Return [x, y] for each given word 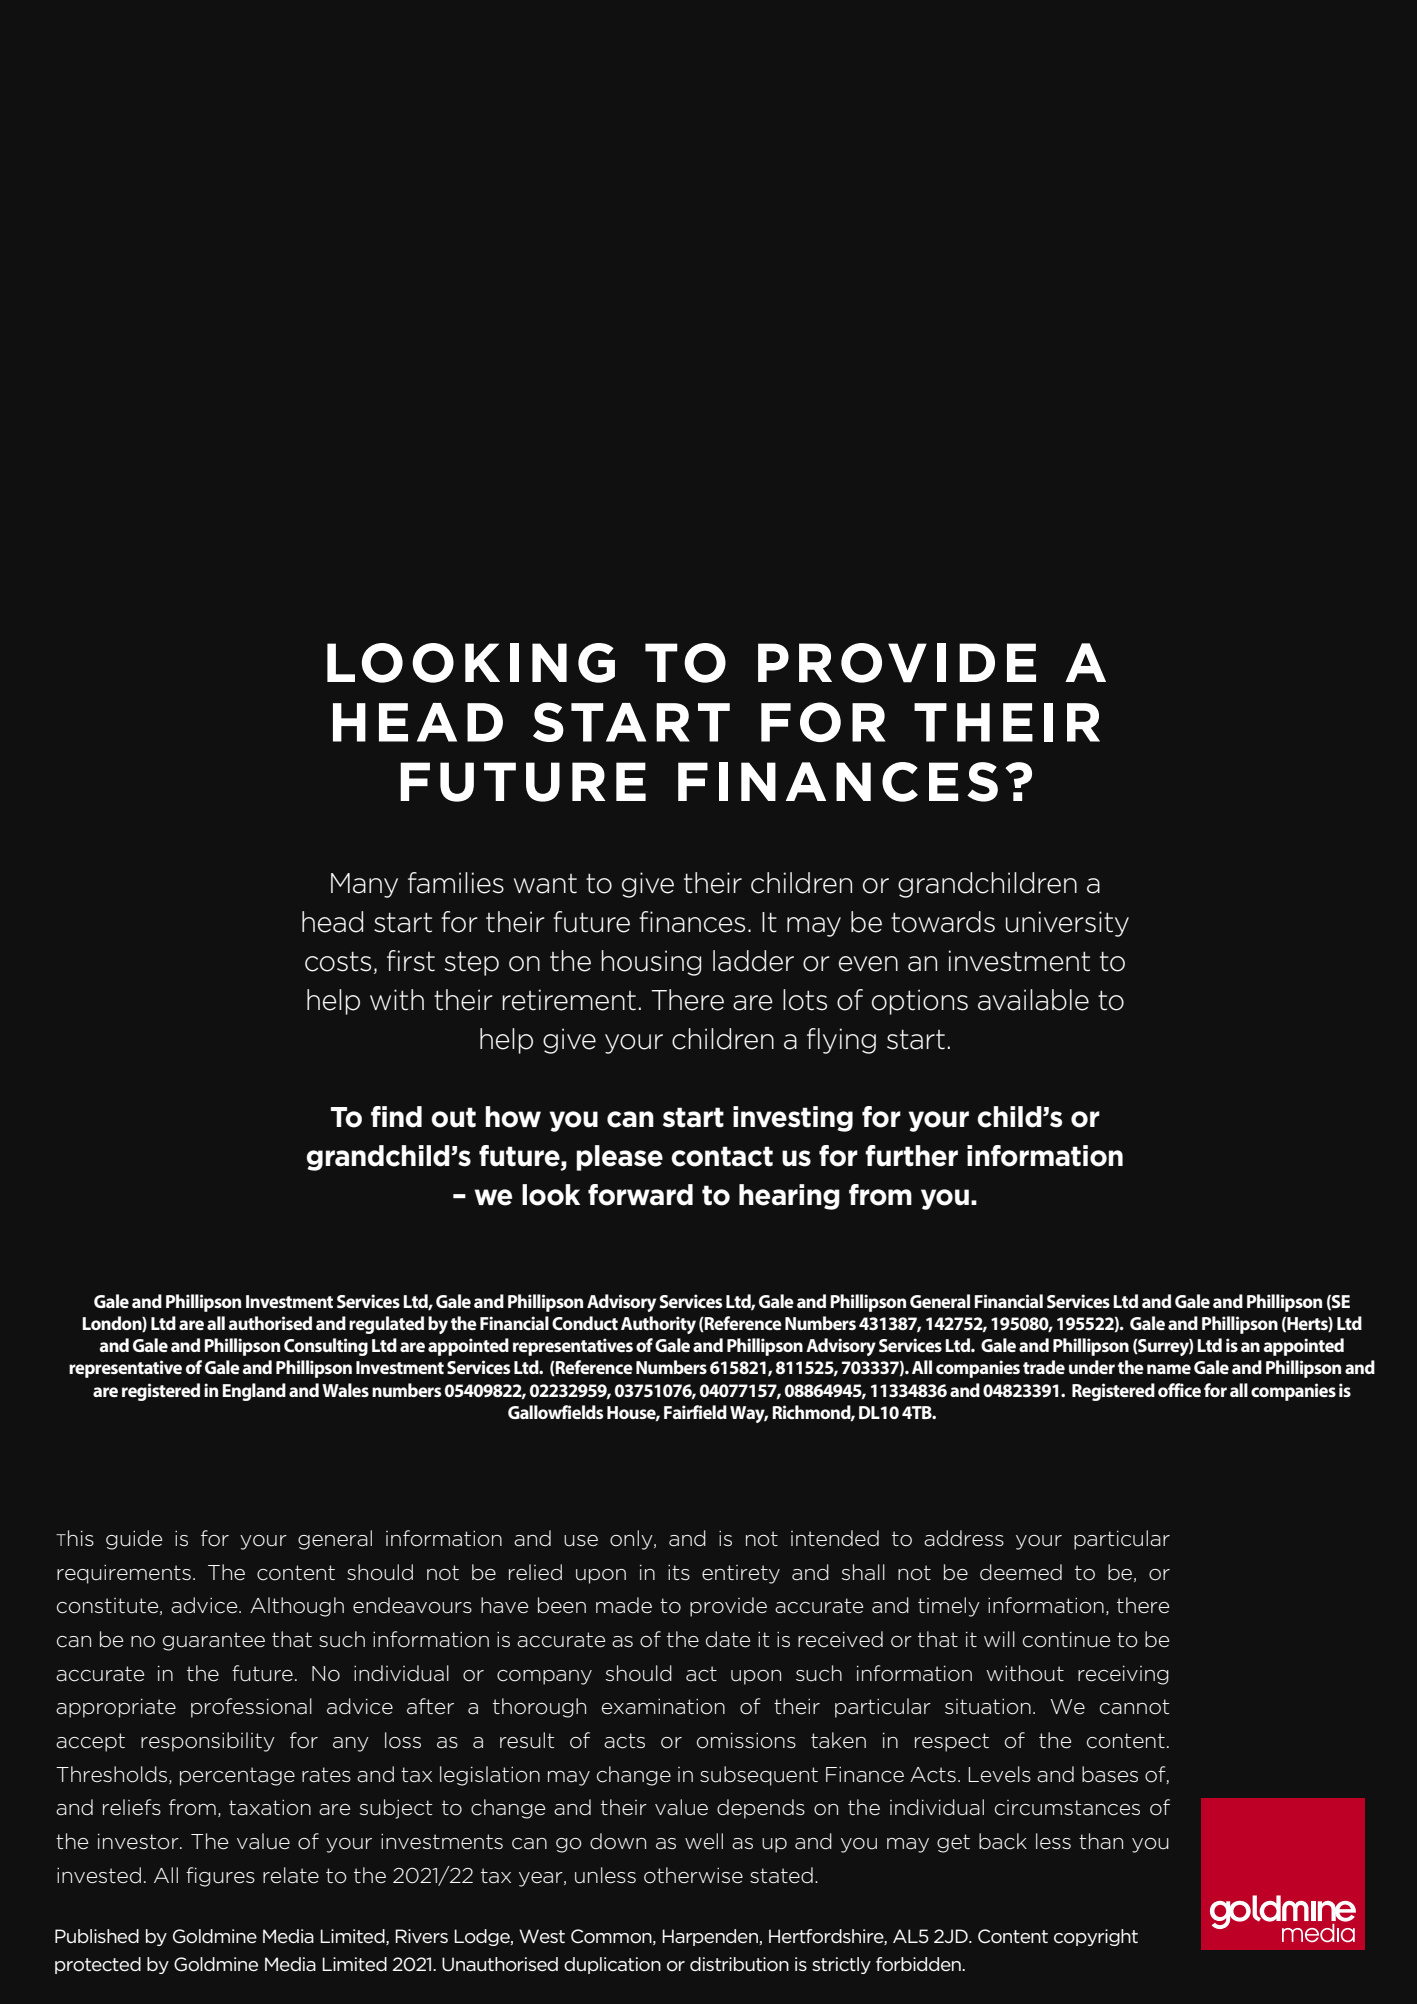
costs [338, 961]
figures [220, 1877]
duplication [612, 1965]
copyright [1096, 1937]
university [1067, 924]
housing [651, 963]
